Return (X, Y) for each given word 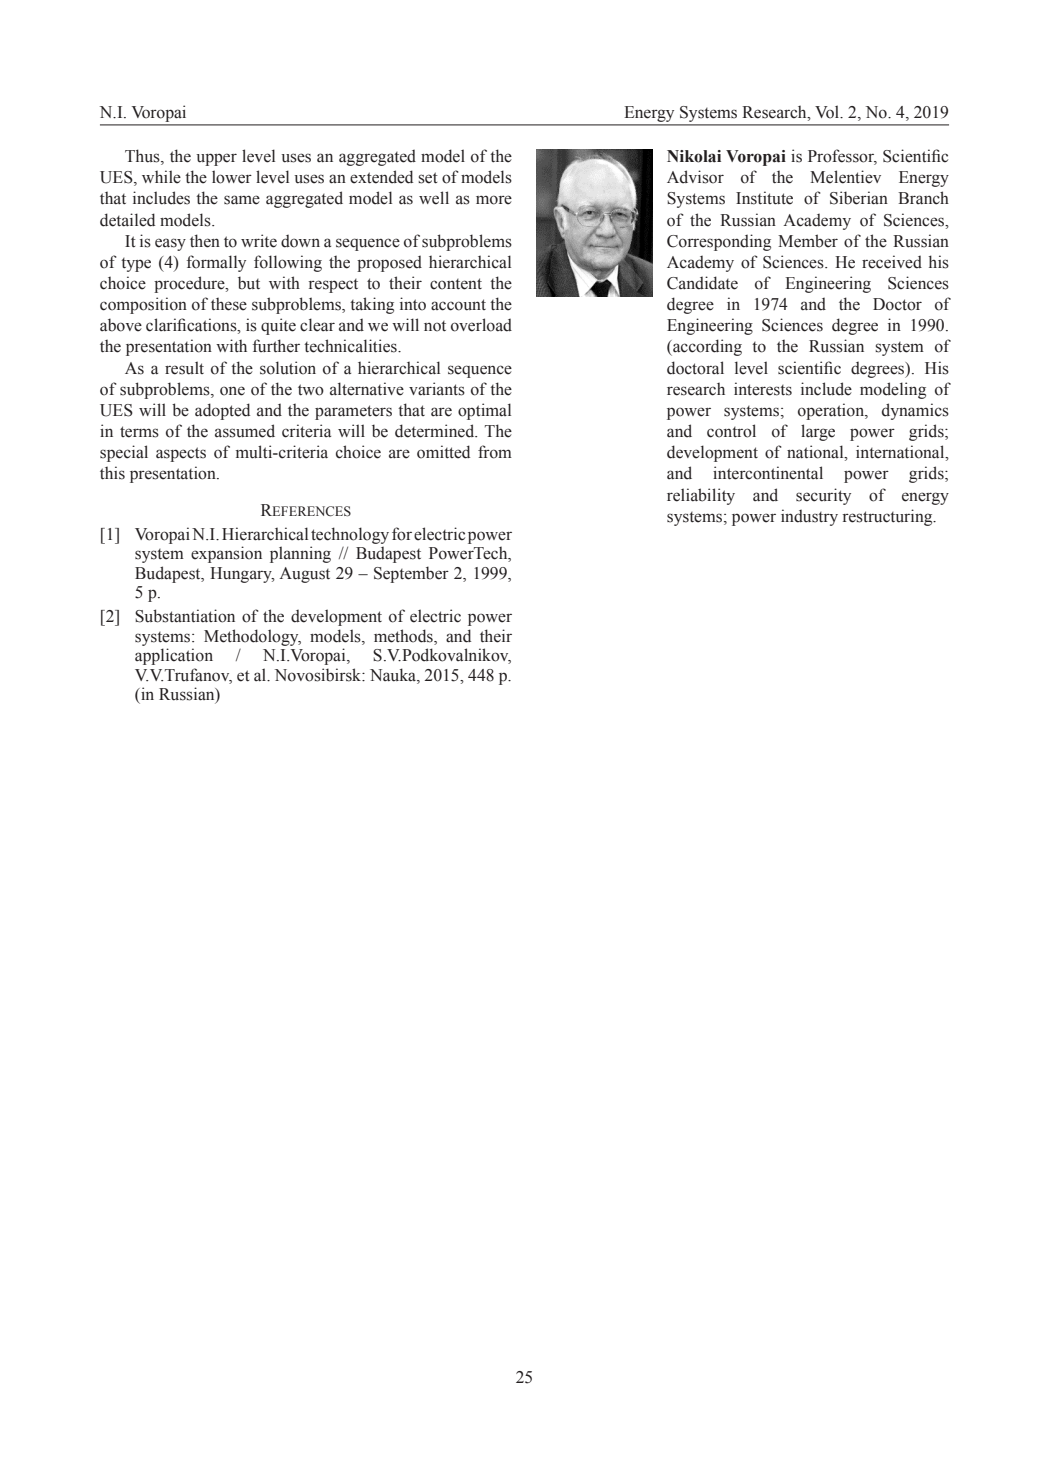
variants (437, 389)
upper (216, 159)
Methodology (252, 637)
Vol (828, 112)
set (428, 178)
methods (404, 637)
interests (763, 389)
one (232, 391)
